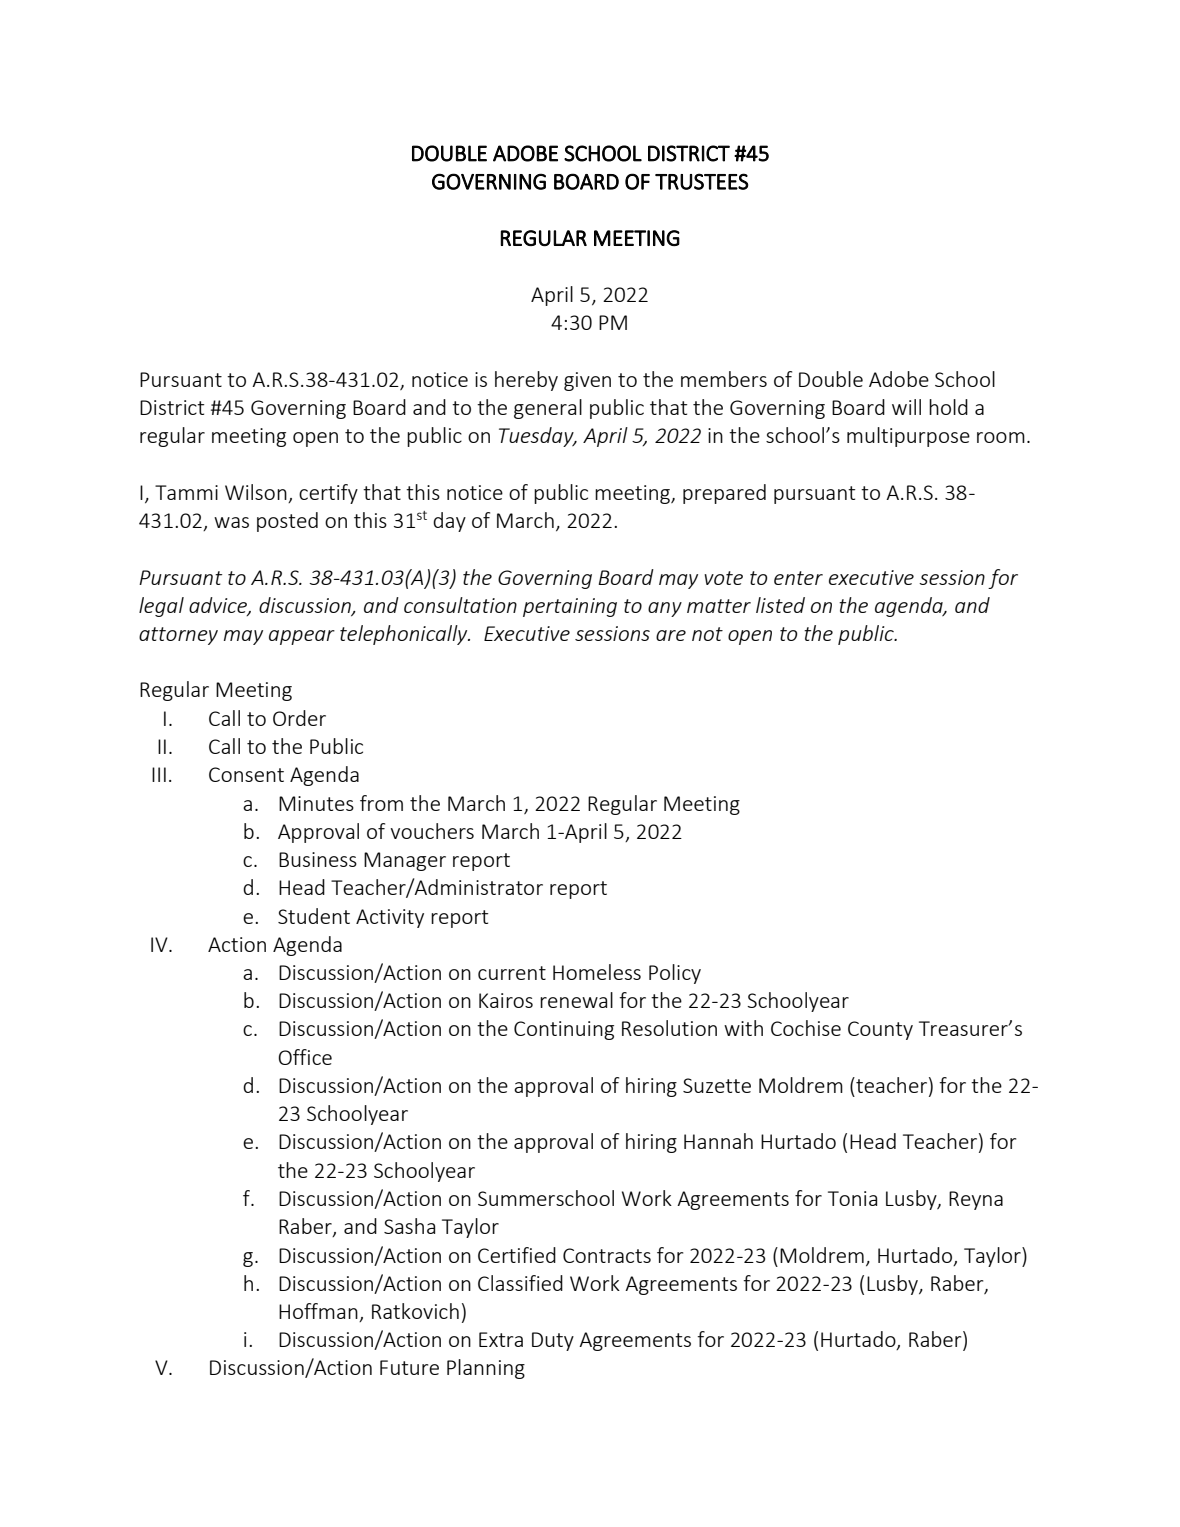  I want to click on Consent, so click(246, 774).
